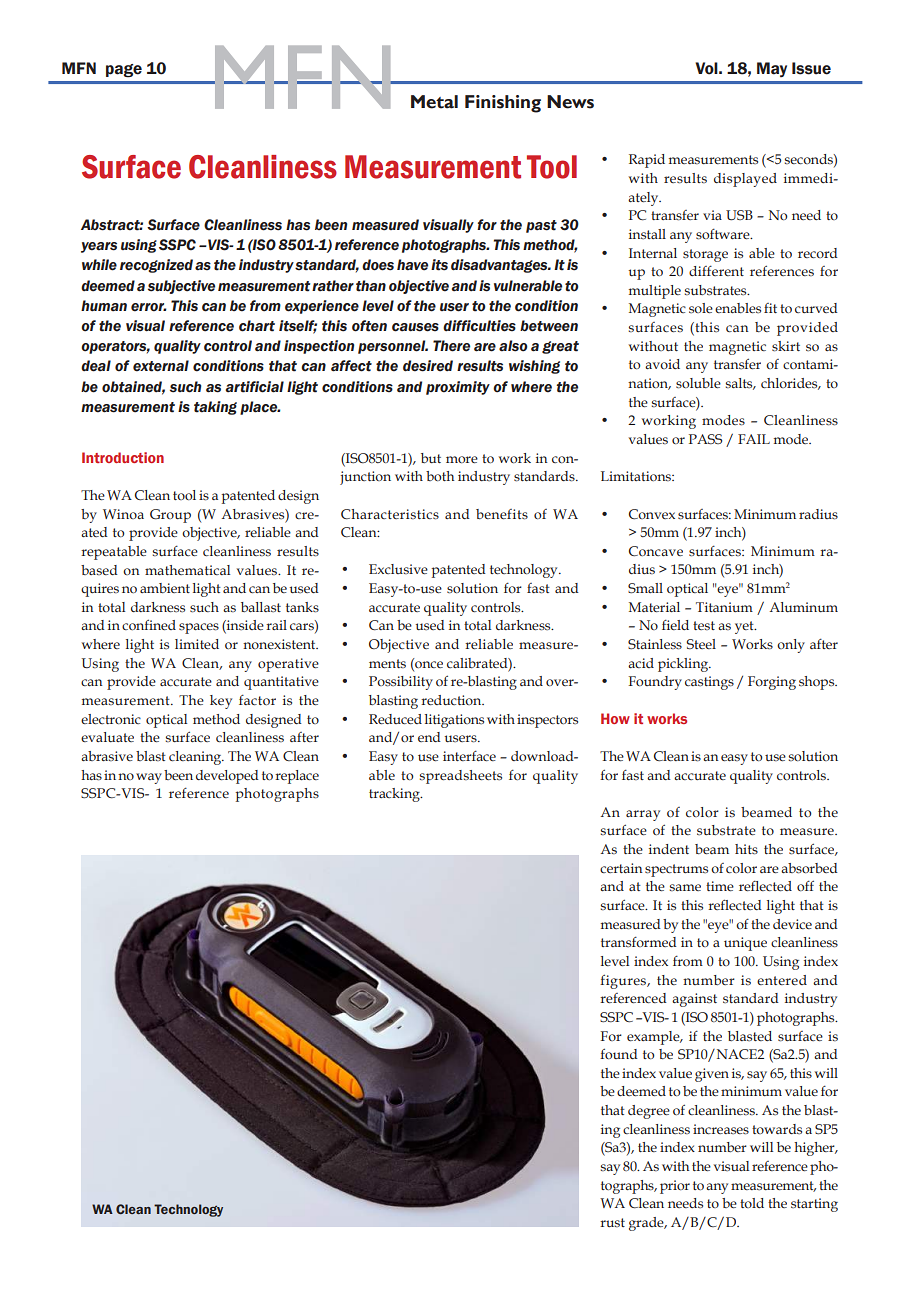  Describe the element at coordinates (752, 1203) in the screenshot. I see `told` at that location.
